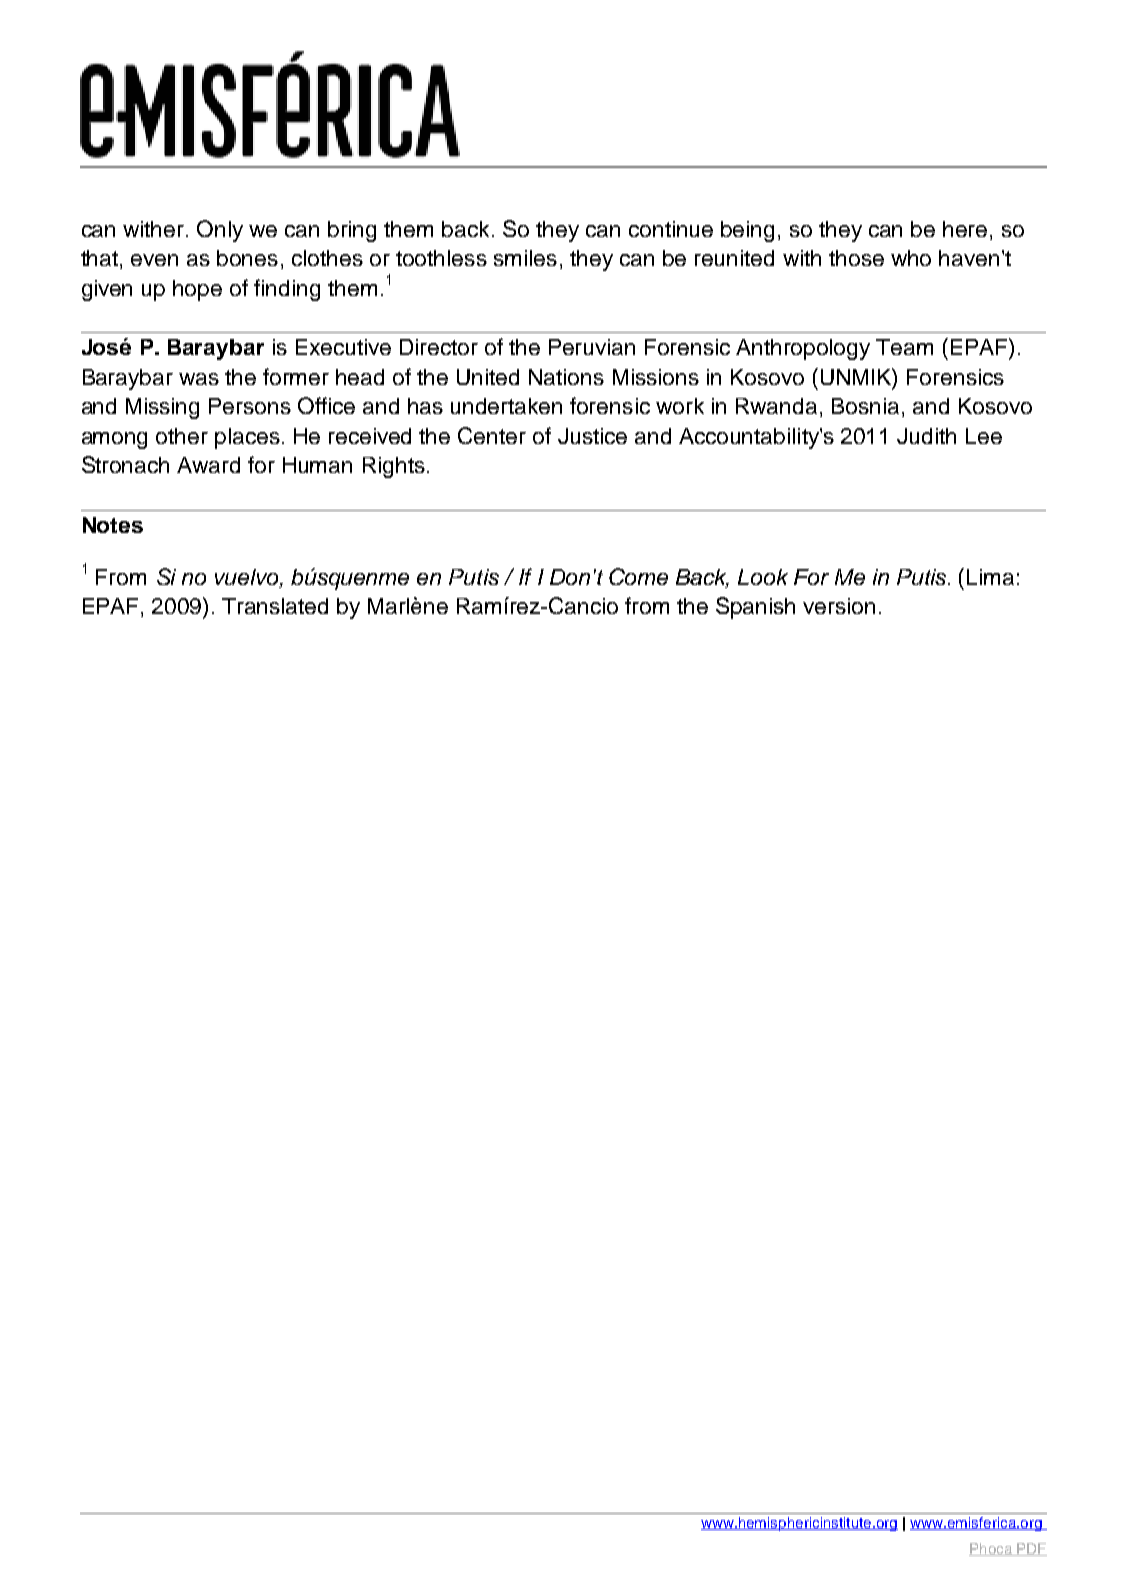 This screenshot has width=1127, height=1594. Describe the element at coordinates (638, 576) in the screenshot. I see `Come` at that location.
